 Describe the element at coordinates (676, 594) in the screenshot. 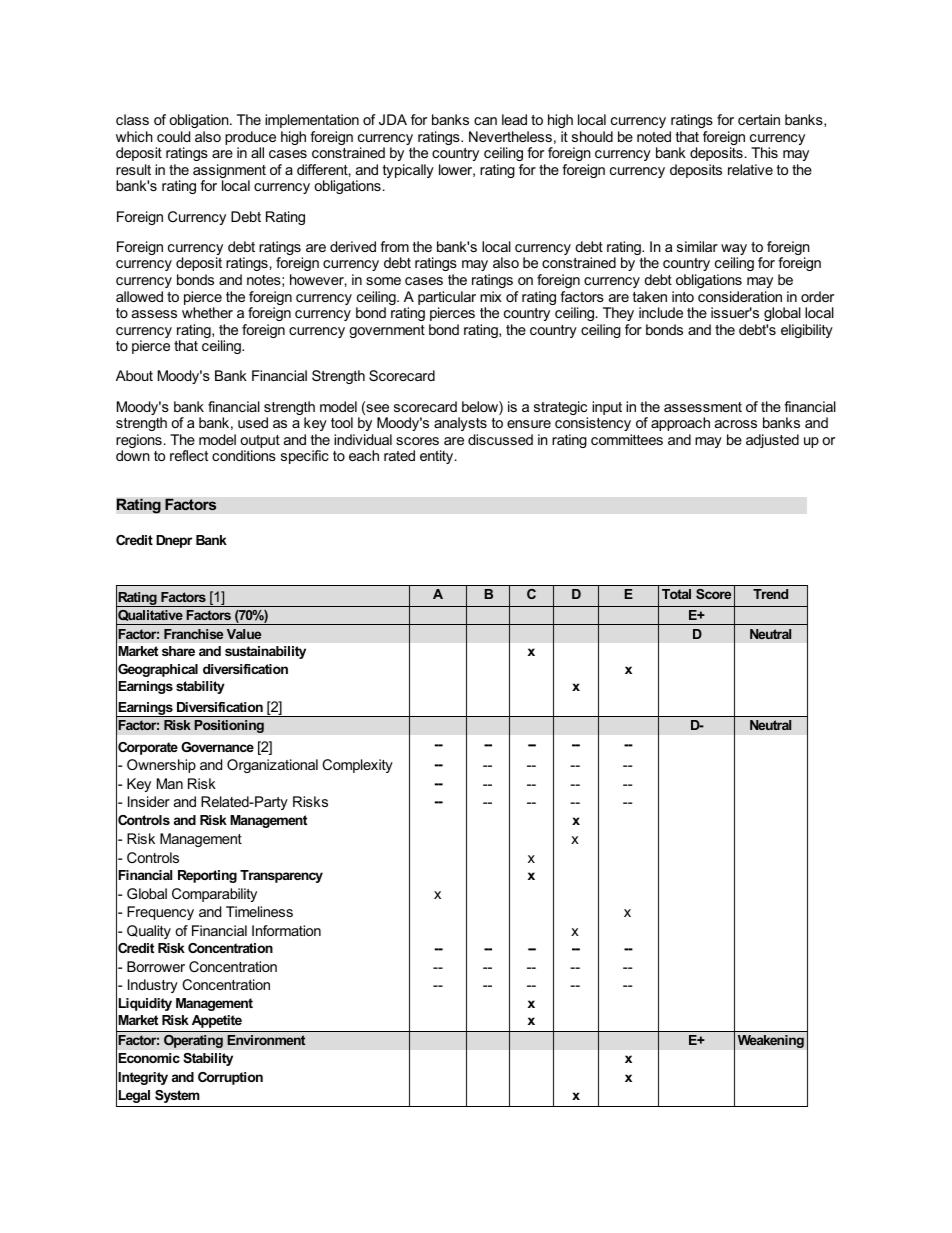

I see `Total` at that location.
